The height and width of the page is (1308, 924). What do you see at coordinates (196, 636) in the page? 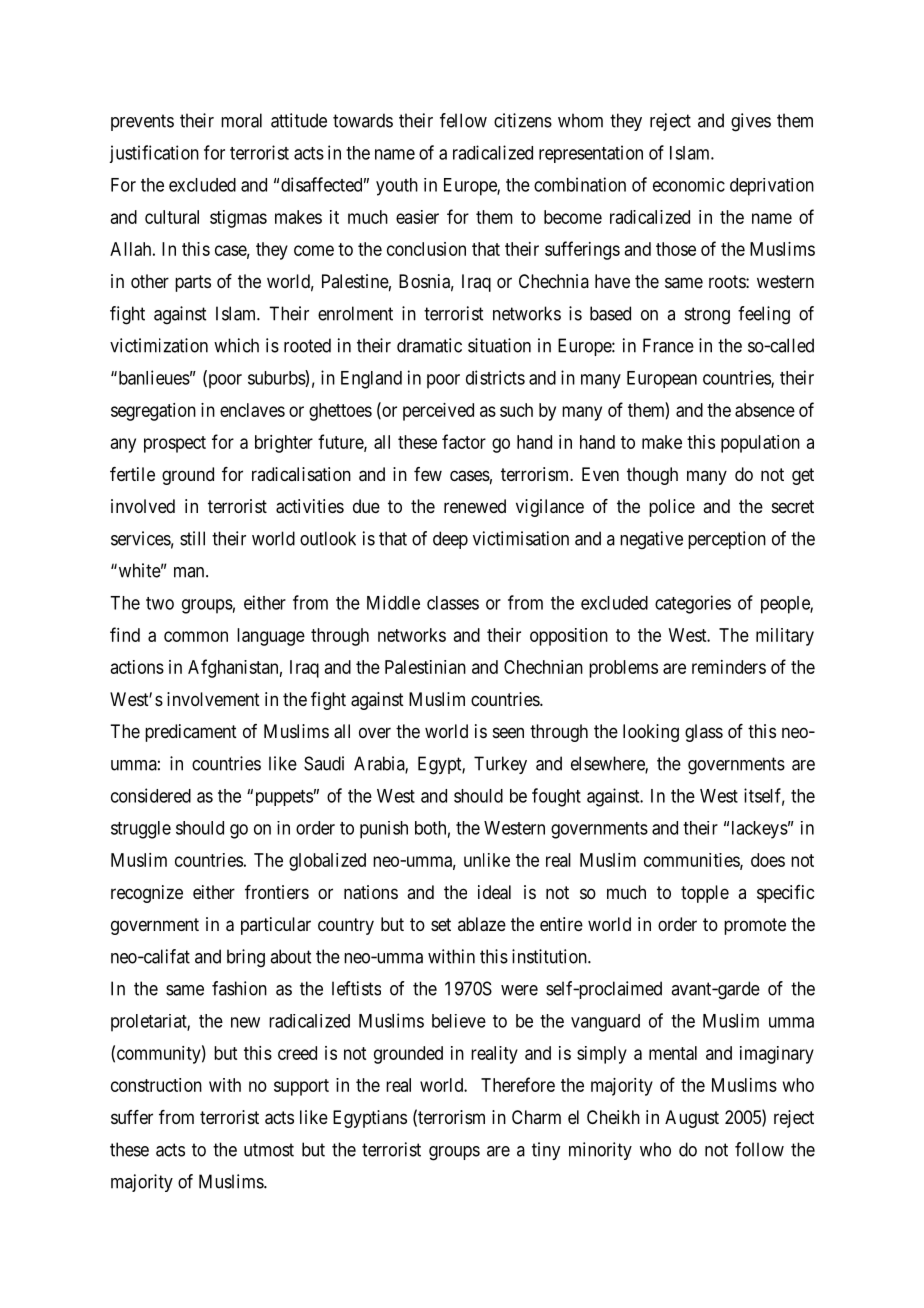
I see `common` at bounding box center [196, 636].
